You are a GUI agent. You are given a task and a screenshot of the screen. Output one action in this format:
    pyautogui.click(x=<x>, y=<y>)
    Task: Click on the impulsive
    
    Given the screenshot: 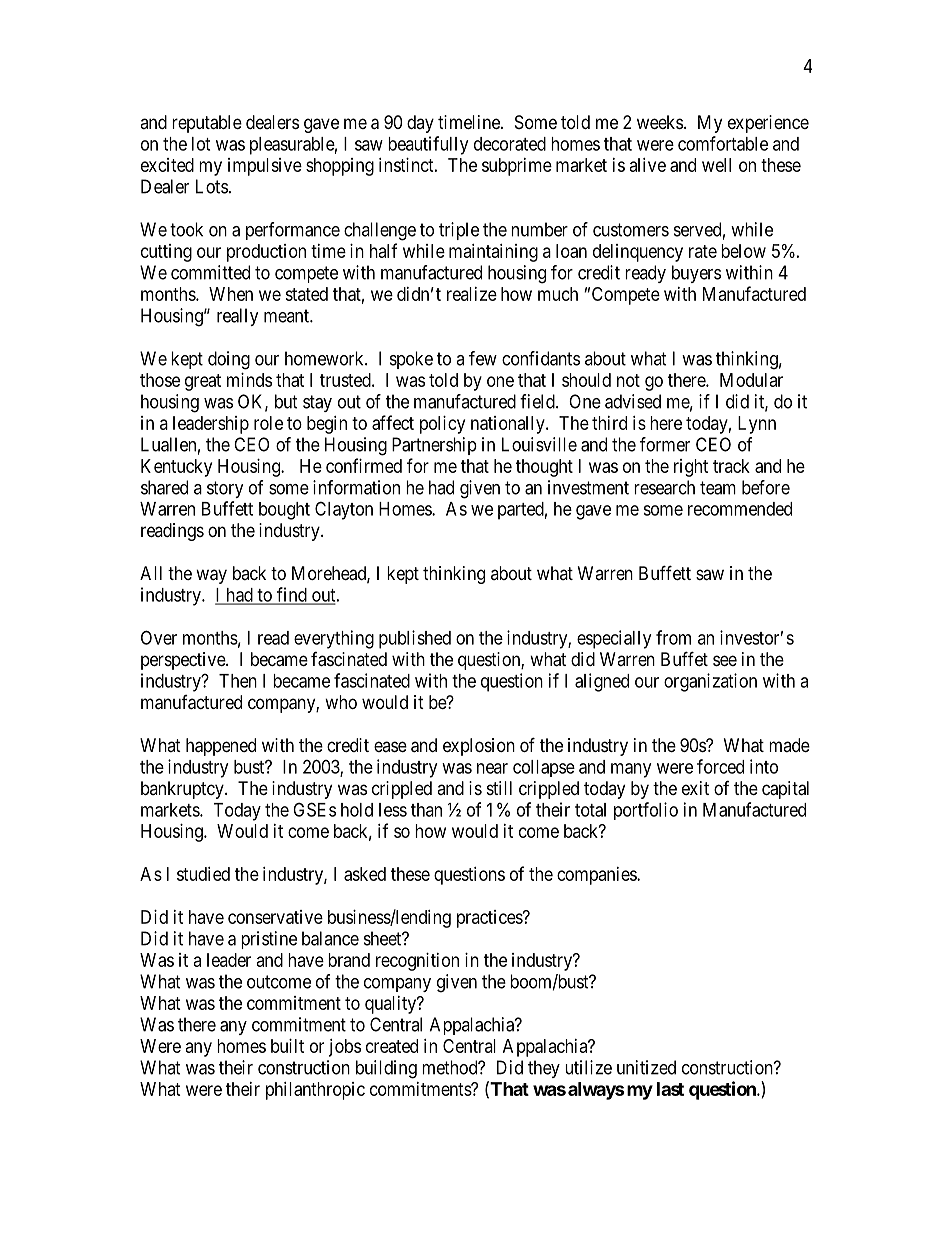 What is the action you would take?
    pyautogui.click(x=265, y=167)
